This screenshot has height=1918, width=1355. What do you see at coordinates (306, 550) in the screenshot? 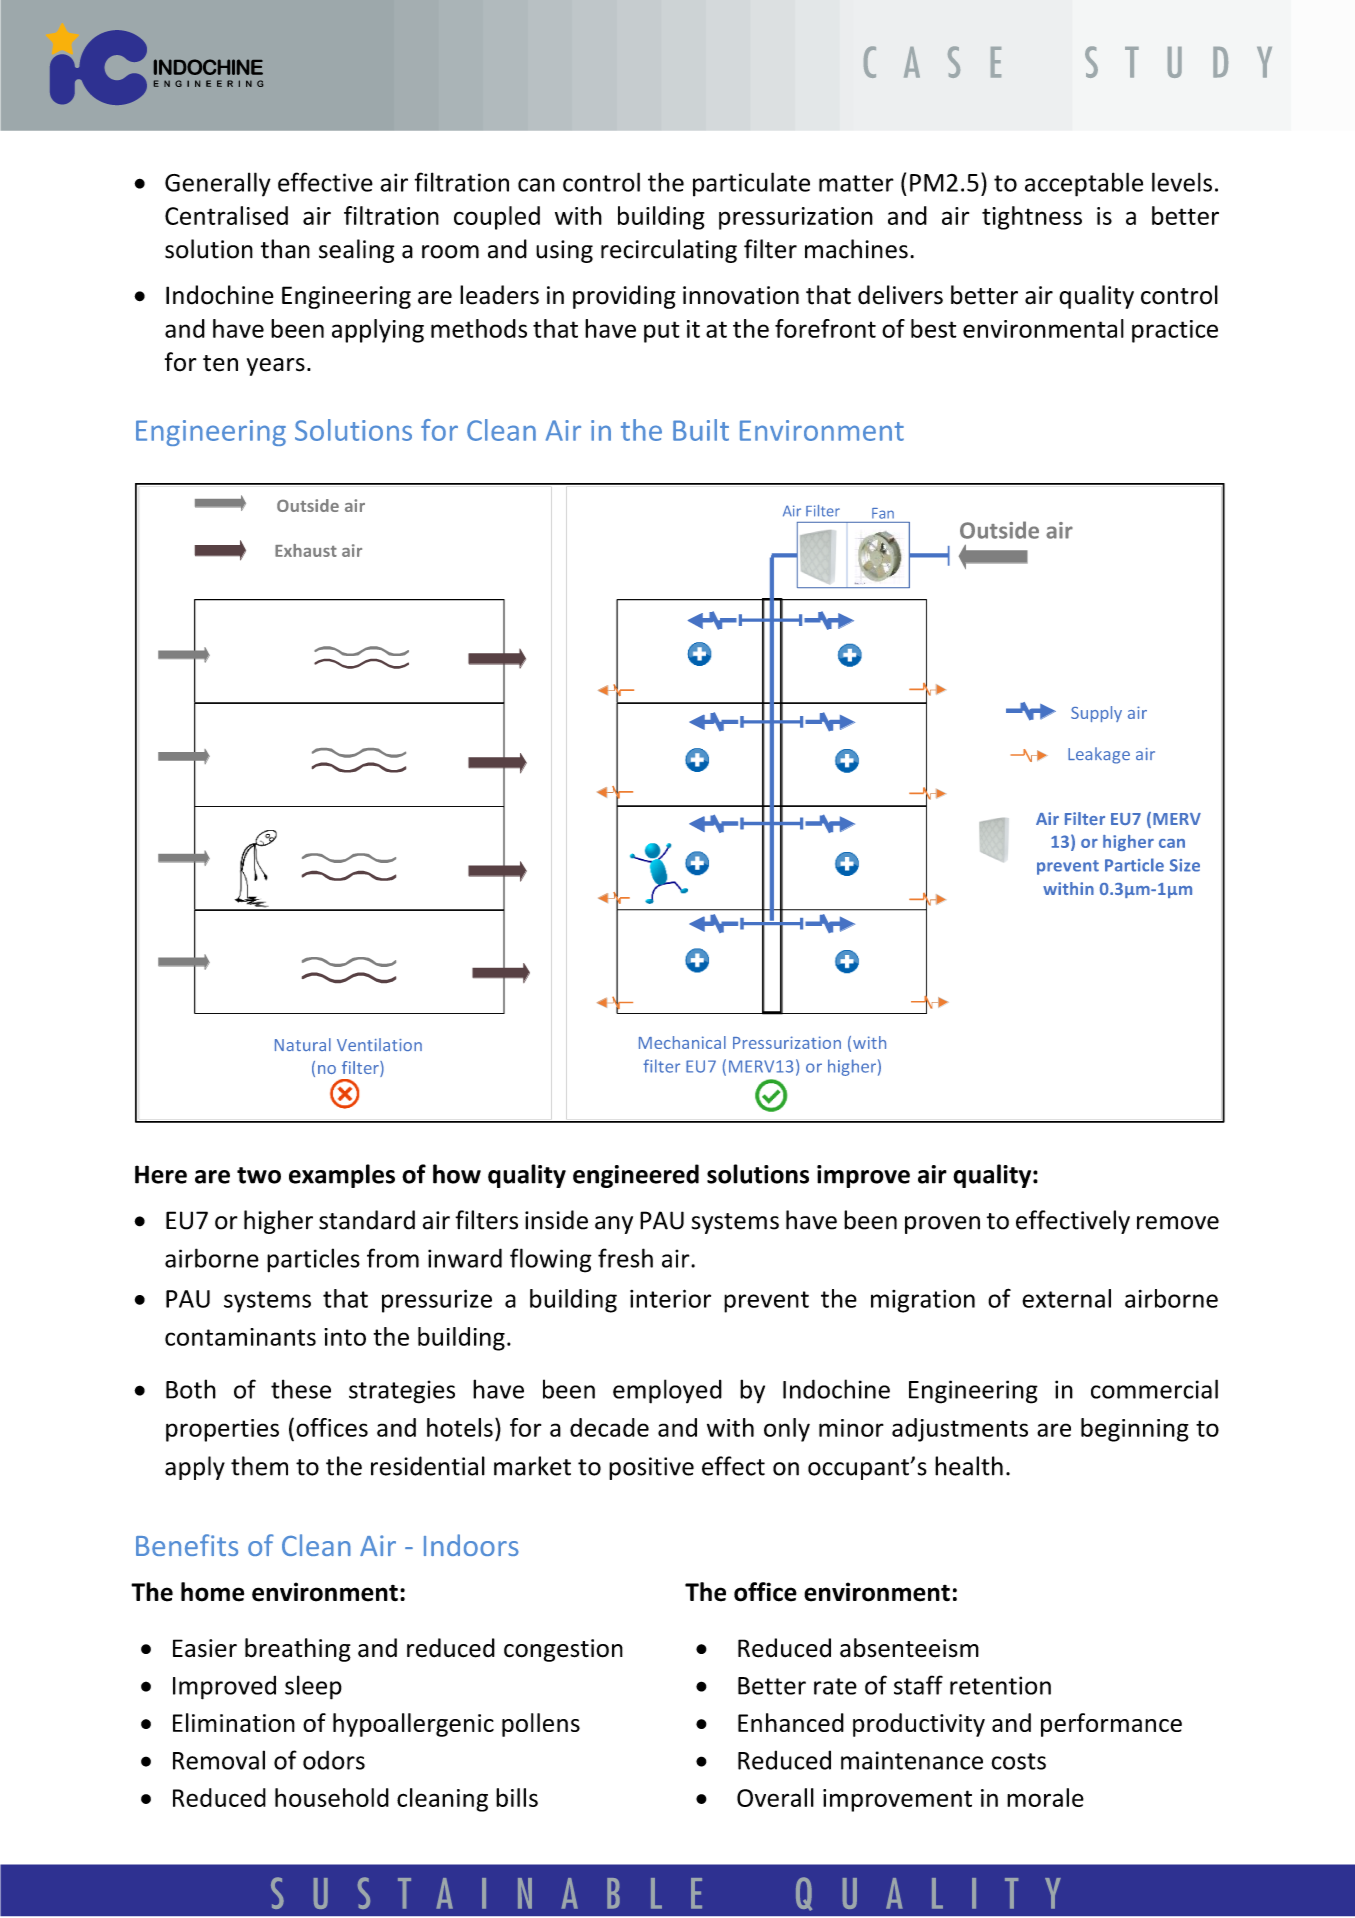
I see `Exhaust` at bounding box center [306, 550].
